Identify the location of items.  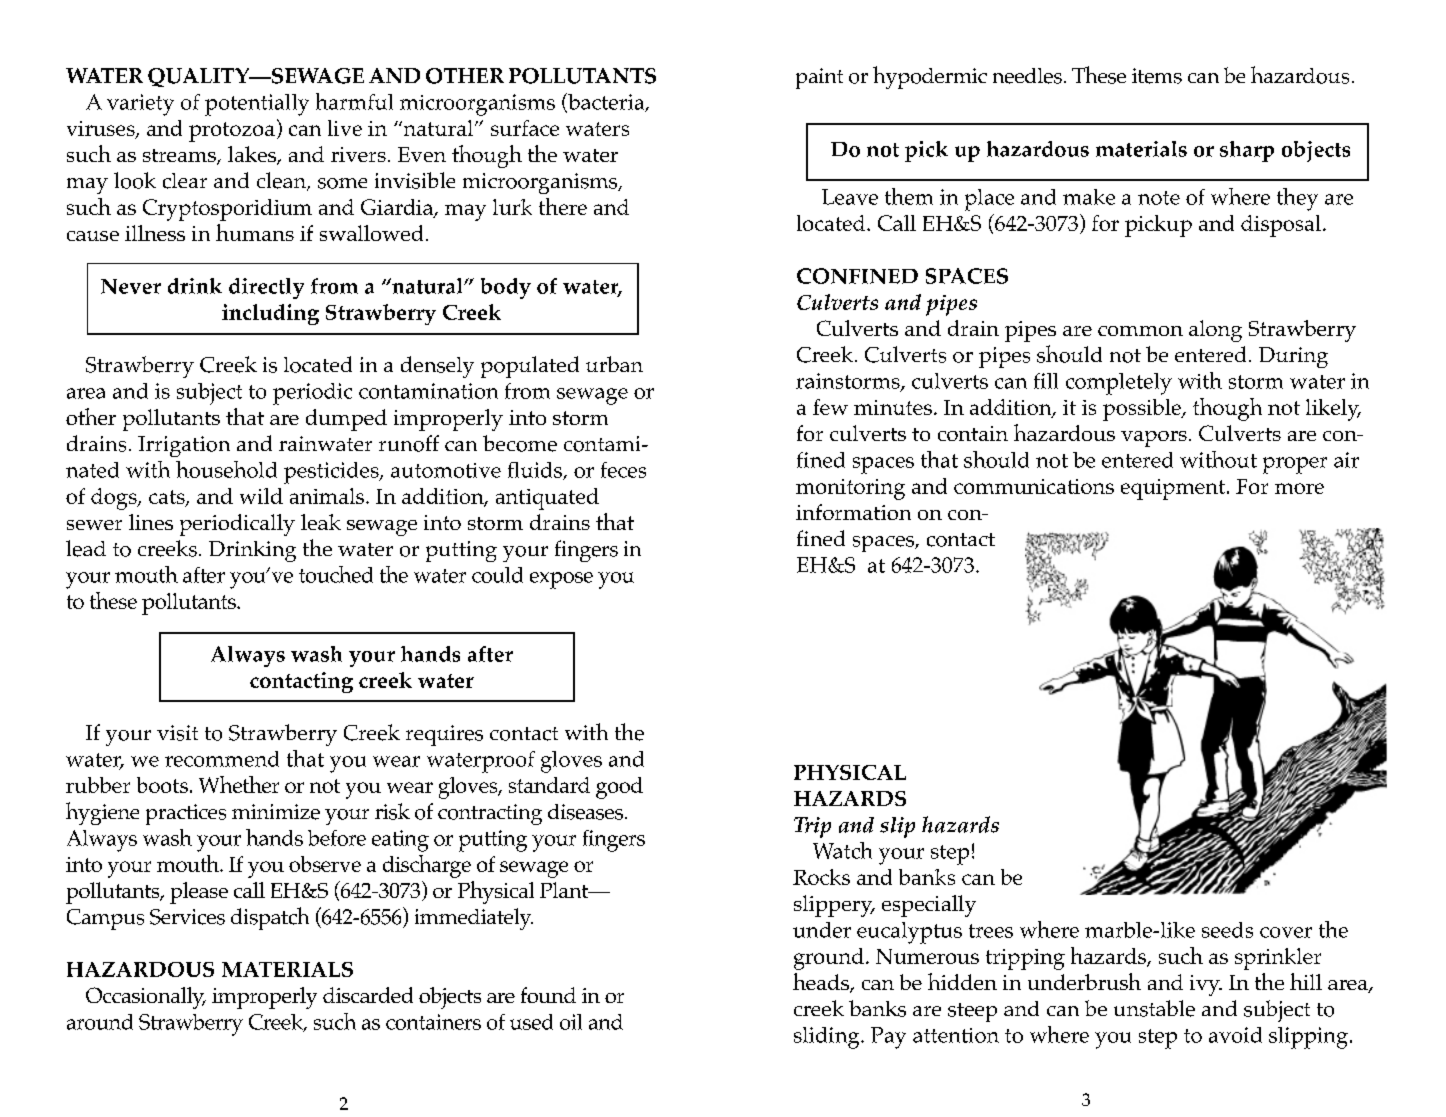
(1157, 76).
